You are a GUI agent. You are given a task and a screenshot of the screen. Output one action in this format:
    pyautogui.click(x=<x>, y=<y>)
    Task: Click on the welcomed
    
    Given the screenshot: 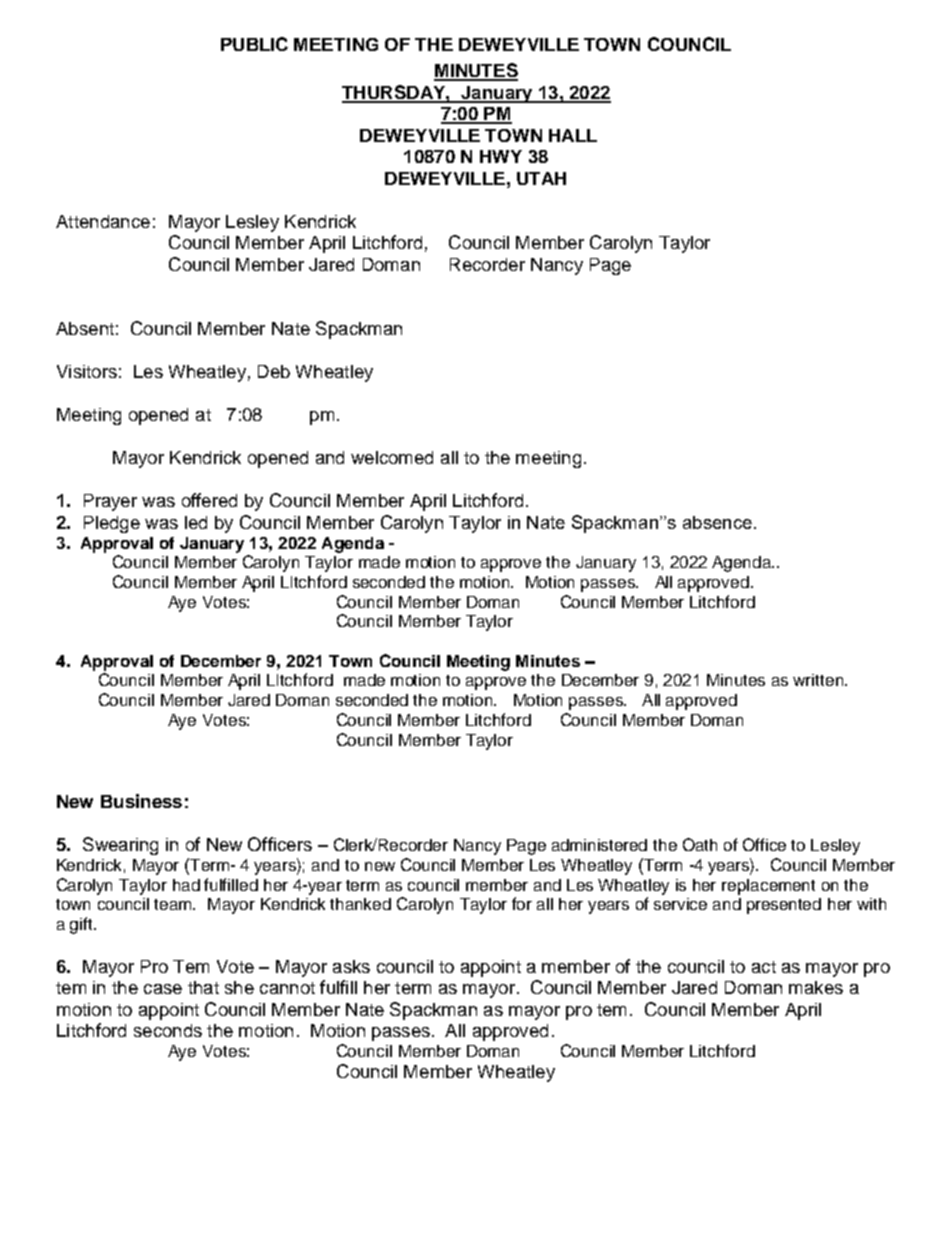 What is the action you would take?
    pyautogui.click(x=392, y=457)
